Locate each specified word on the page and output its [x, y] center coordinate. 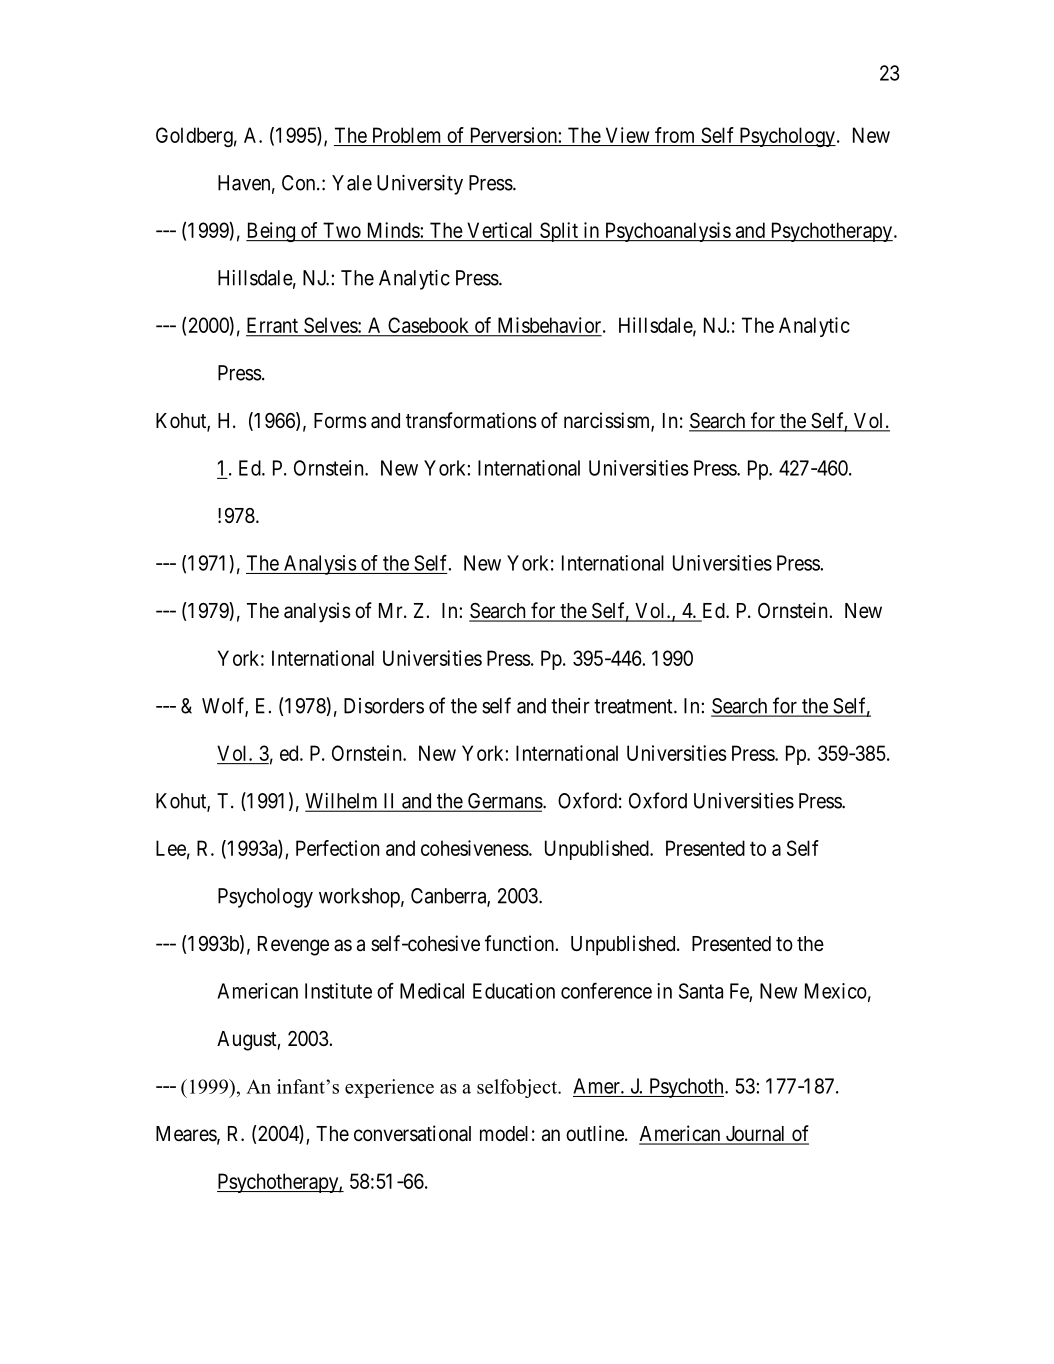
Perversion [514, 135]
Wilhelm [342, 802]
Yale [352, 183]
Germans [504, 802]
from [674, 135]
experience [389, 1088]
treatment [634, 706]
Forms [340, 421]
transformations [471, 420]
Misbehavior [549, 326]
